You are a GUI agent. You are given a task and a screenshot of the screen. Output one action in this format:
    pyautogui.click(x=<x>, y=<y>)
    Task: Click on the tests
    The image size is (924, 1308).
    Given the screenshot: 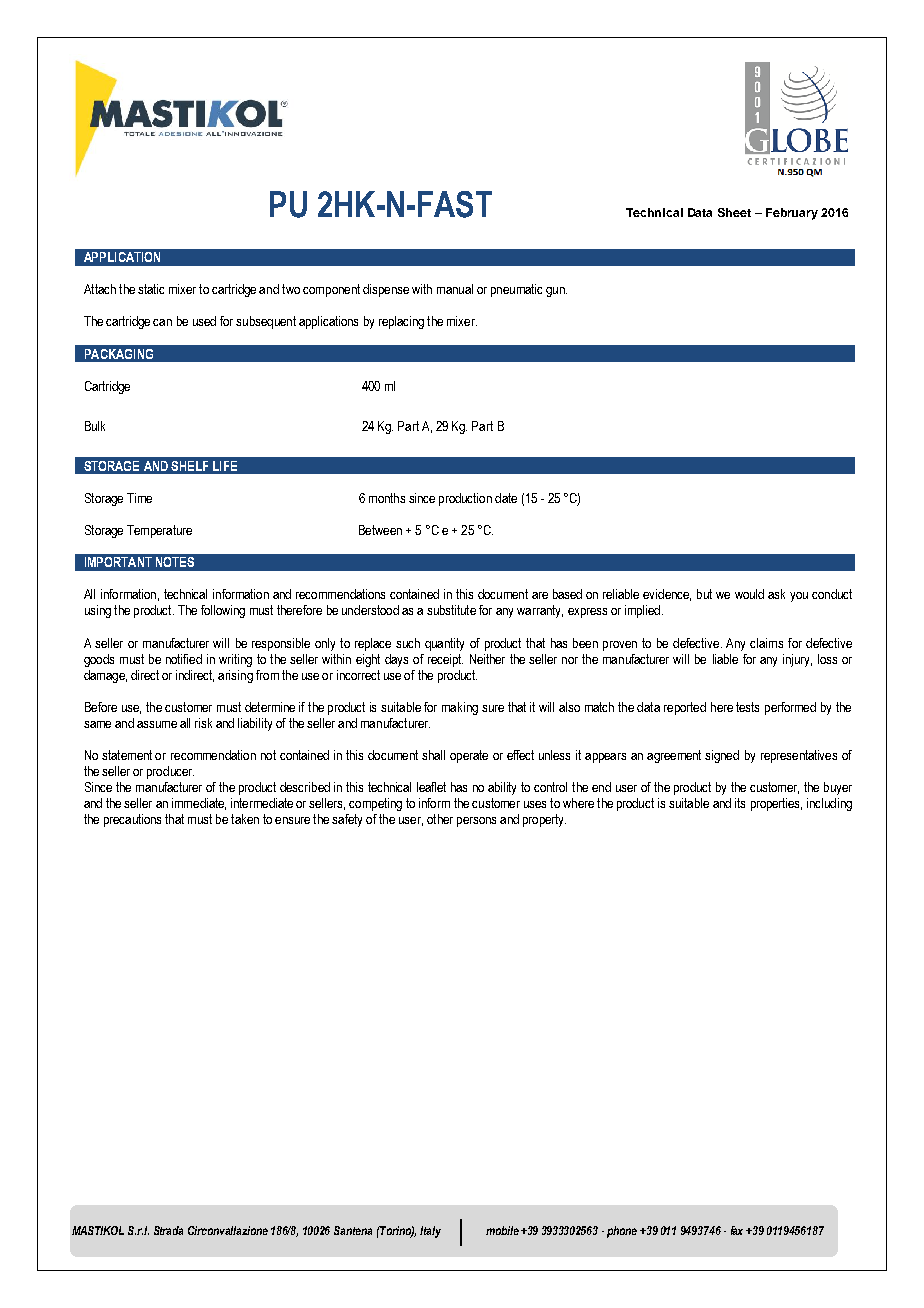 What is the action you would take?
    pyautogui.click(x=747, y=707)
